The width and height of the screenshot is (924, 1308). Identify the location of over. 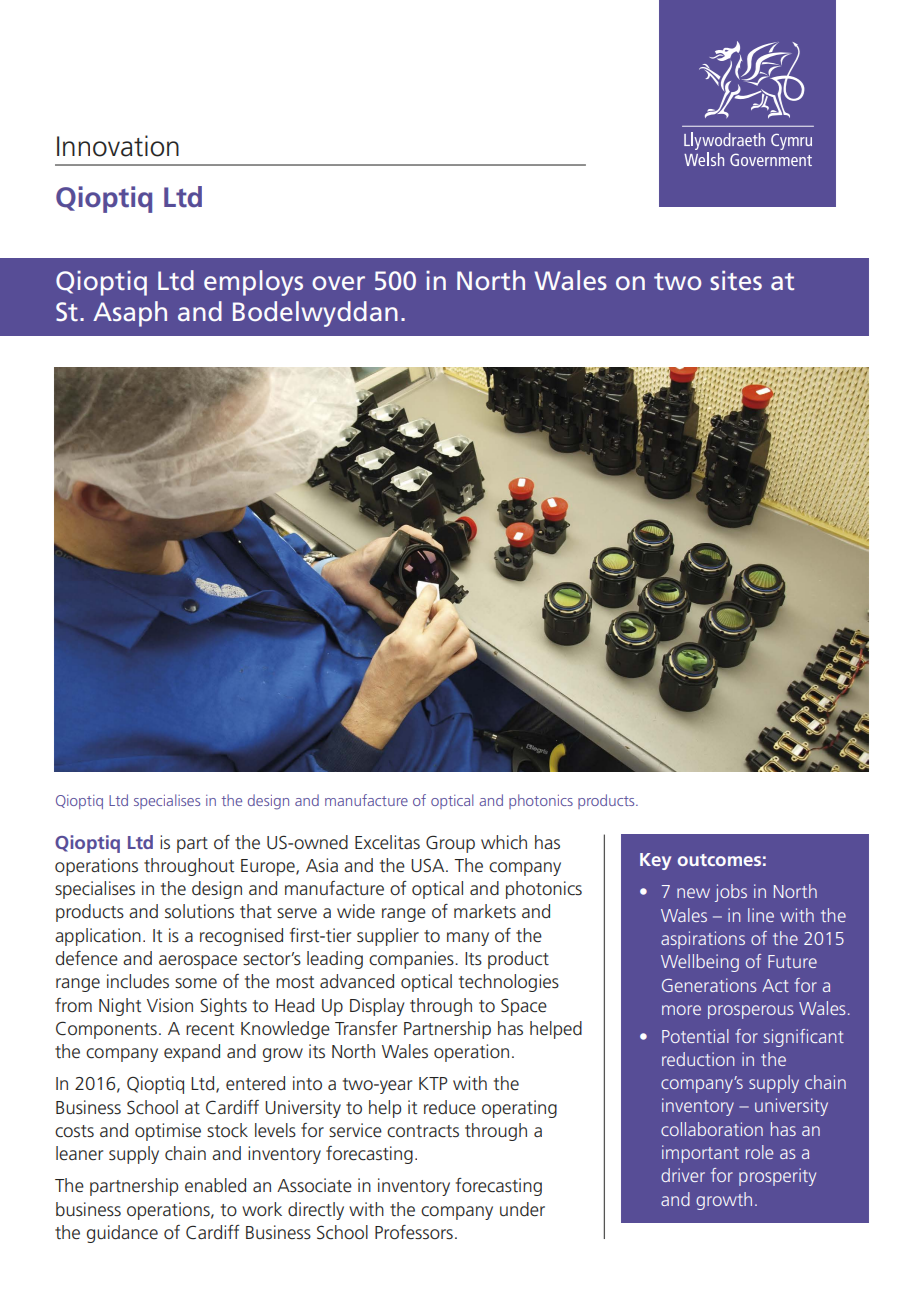
(338, 283).
